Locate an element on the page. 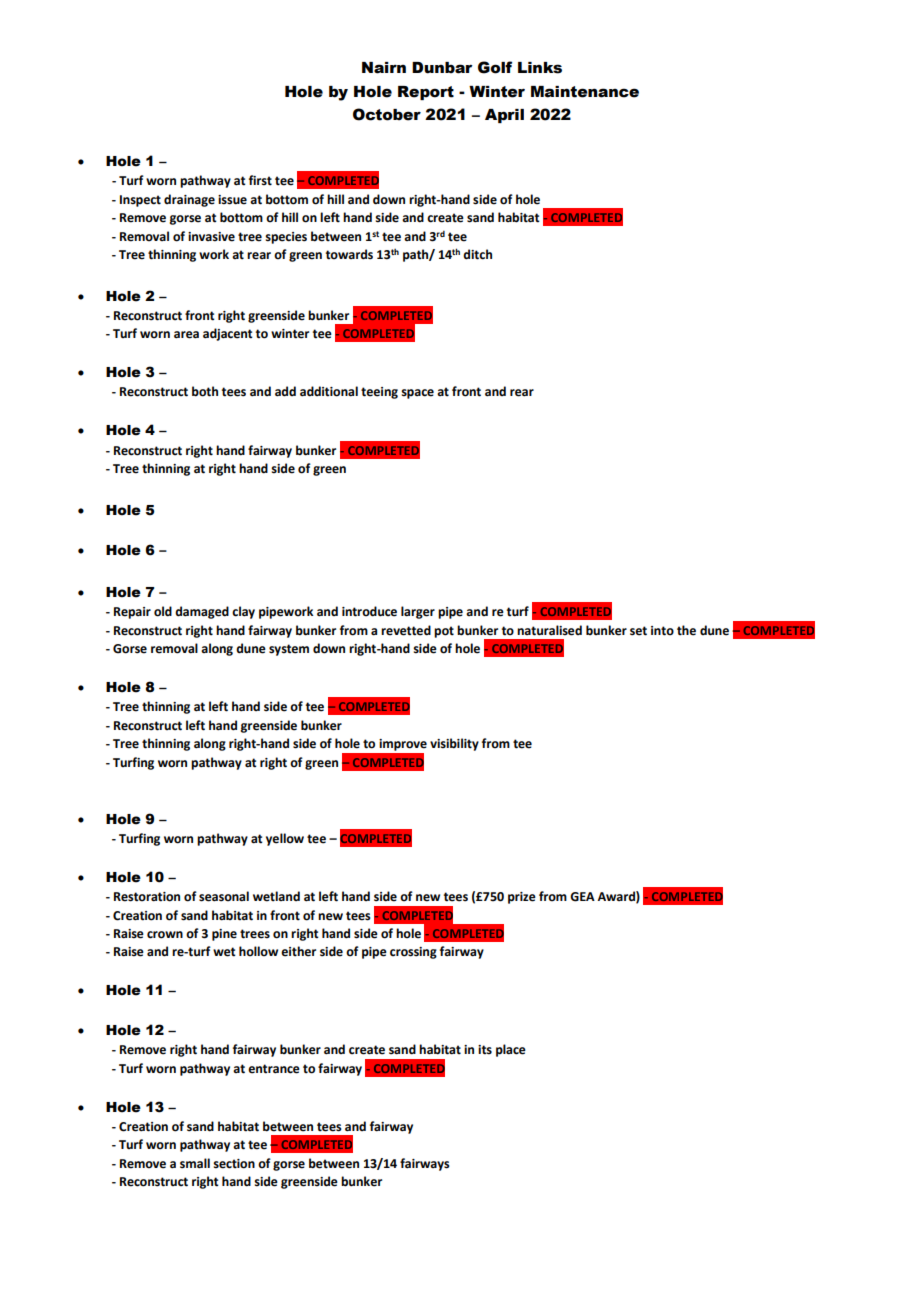 The image size is (924, 1308). drainage is located at coordinates (189, 200).
